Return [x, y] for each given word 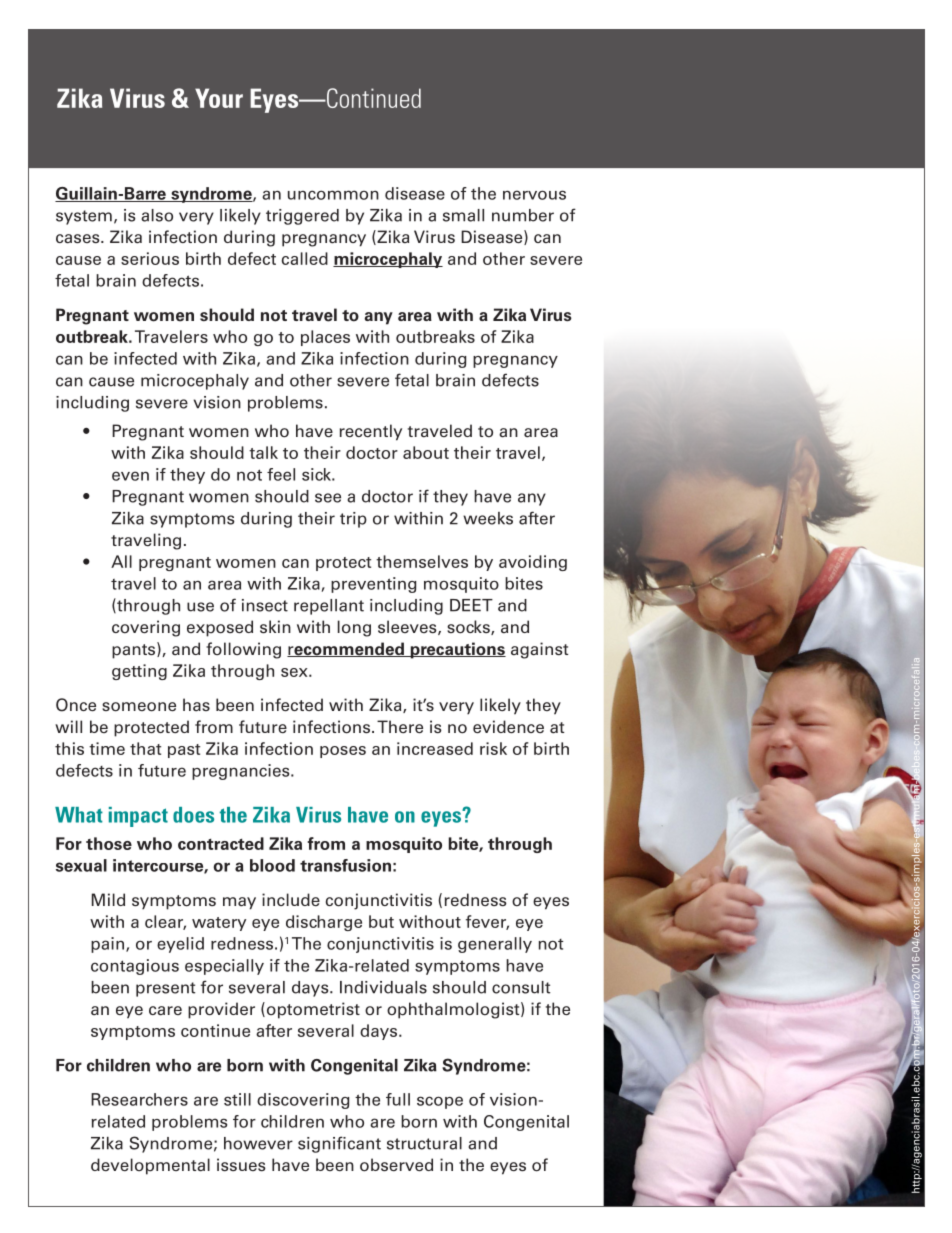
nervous [534, 195]
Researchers [139, 1099]
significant [339, 1144]
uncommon [333, 195]
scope [440, 1102]
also [157, 215]
